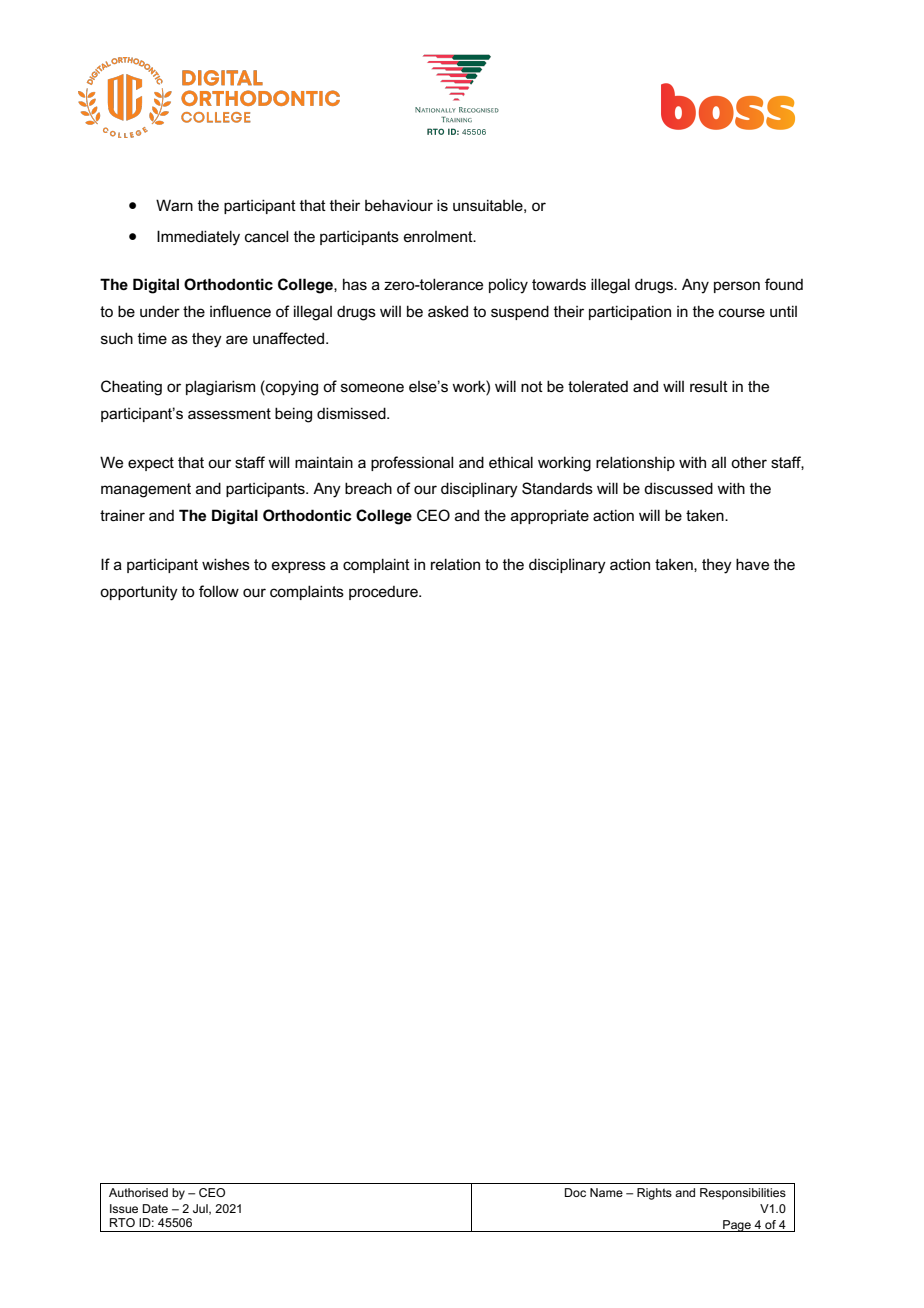  I want to click on Doc, so click(575, 1192).
